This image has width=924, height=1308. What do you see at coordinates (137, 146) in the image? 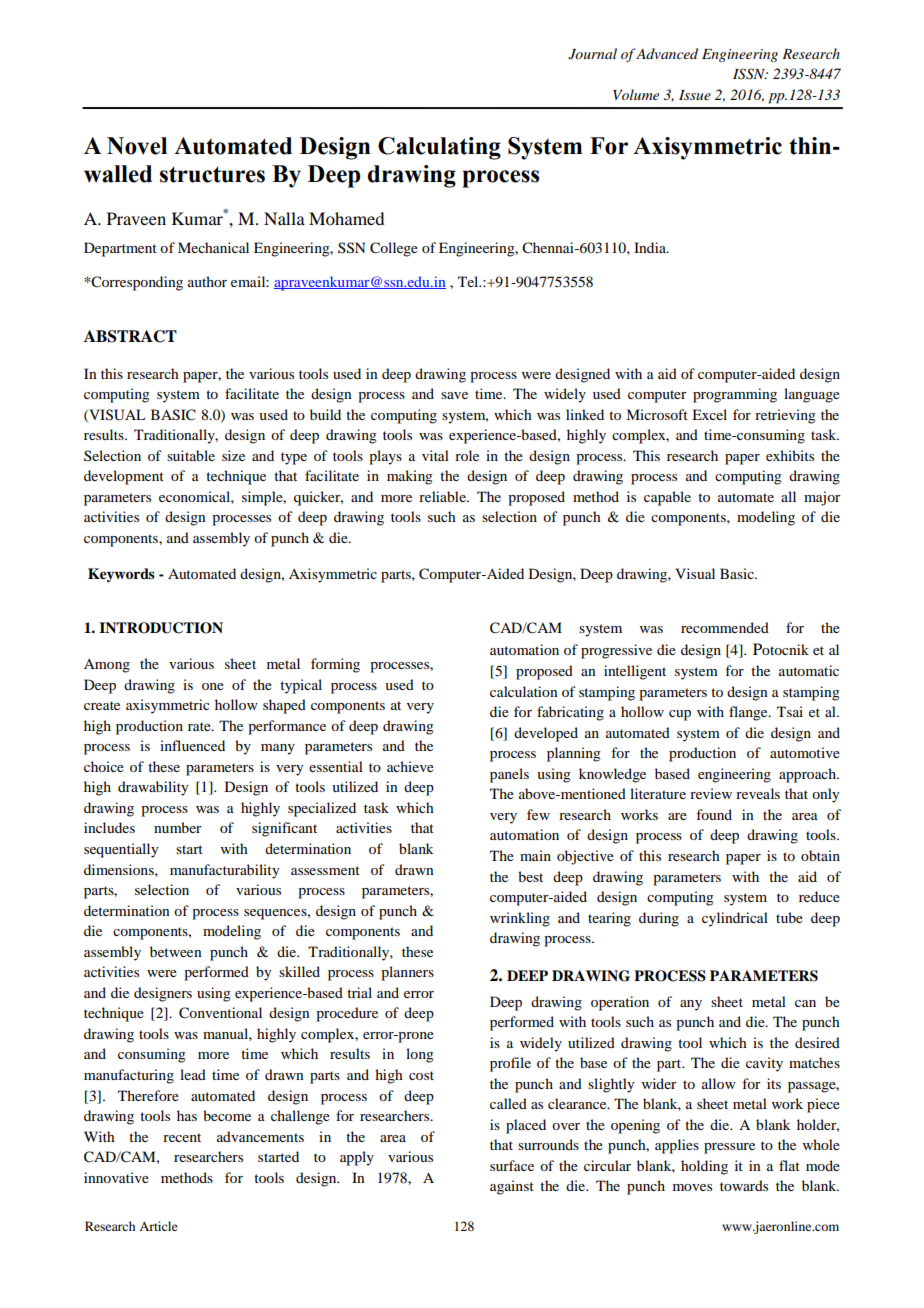
I see `Novel` at bounding box center [137, 146].
